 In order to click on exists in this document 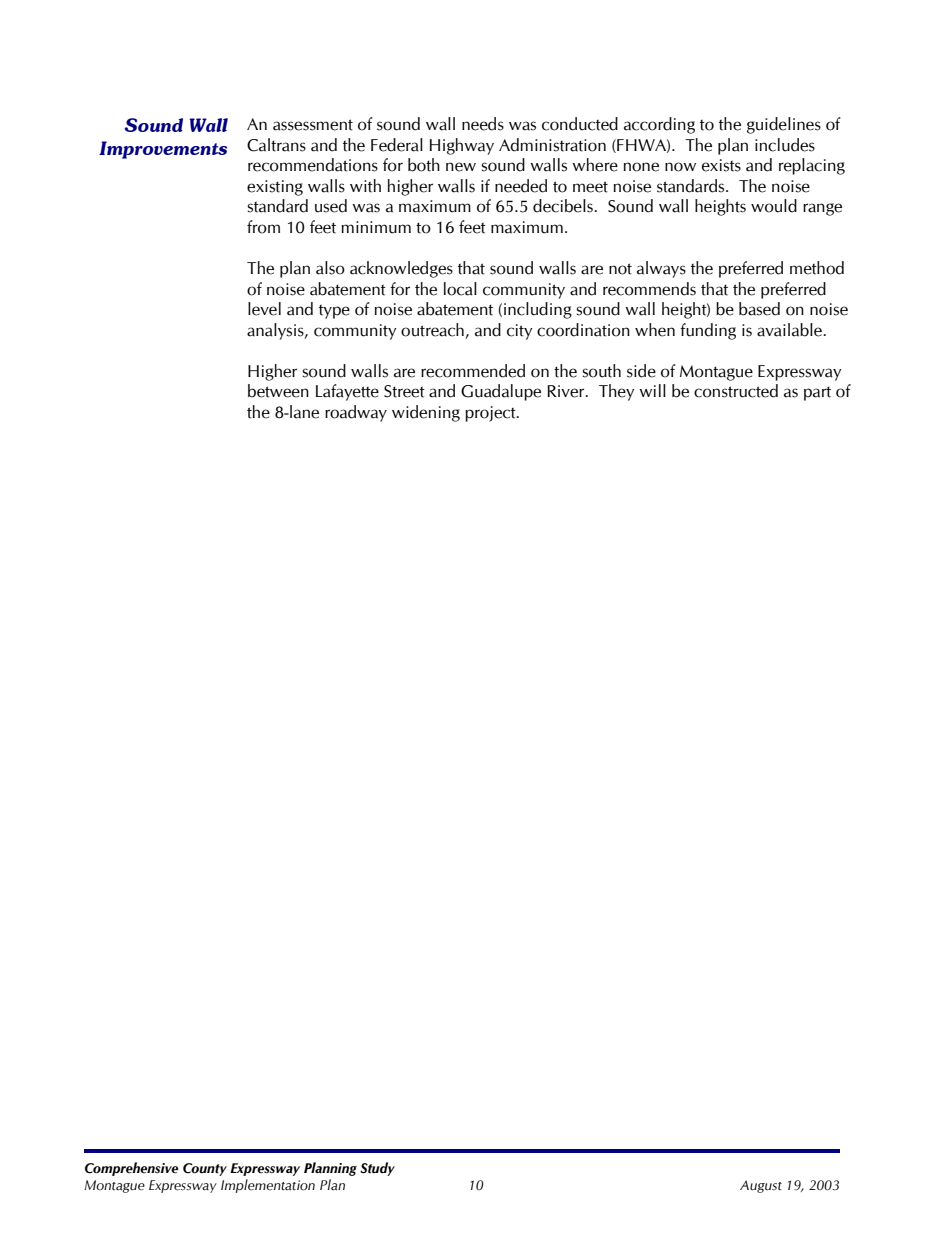, I will do `click(721, 165)`.
